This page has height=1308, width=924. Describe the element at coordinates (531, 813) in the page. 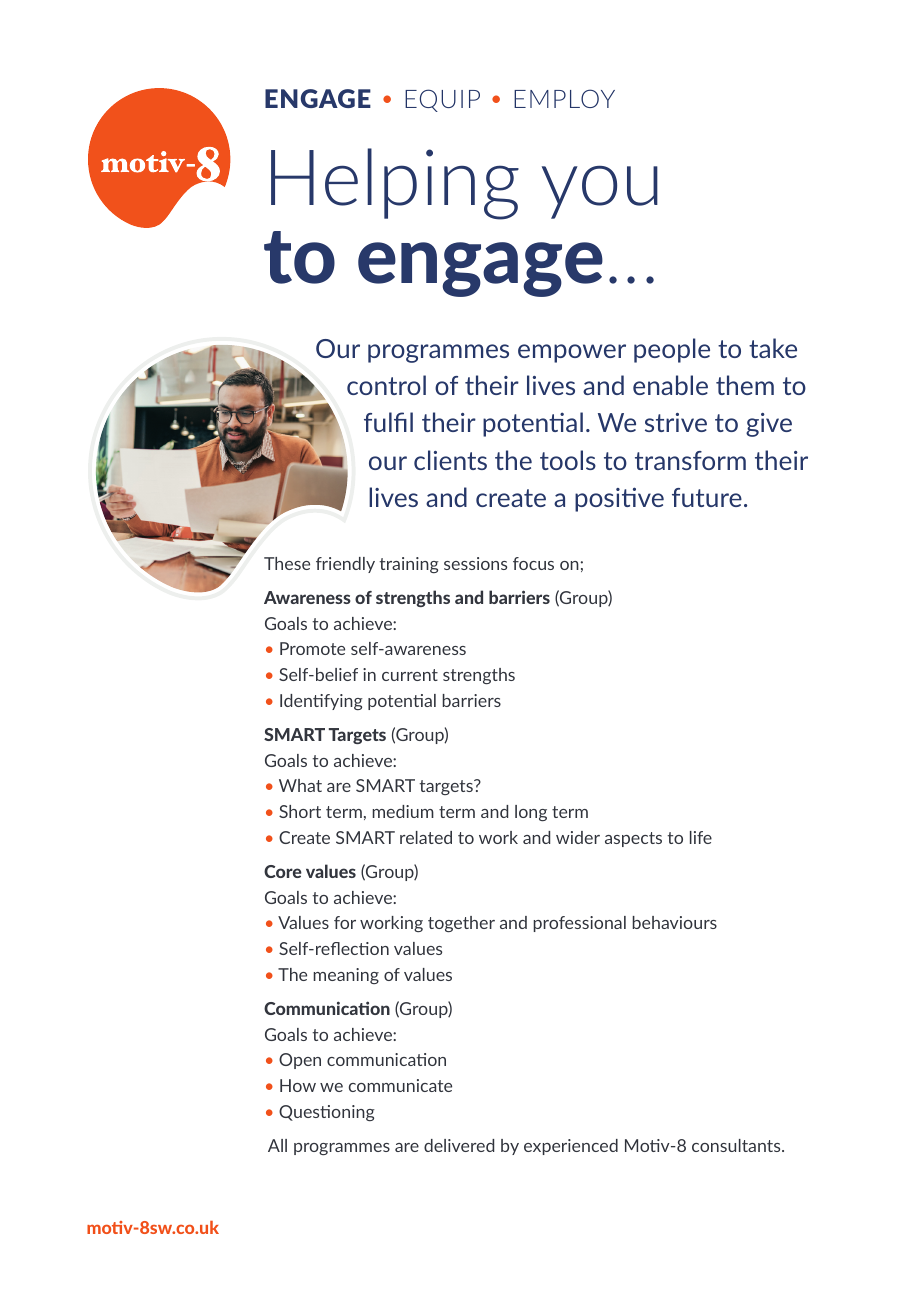

I see `long` at that location.
